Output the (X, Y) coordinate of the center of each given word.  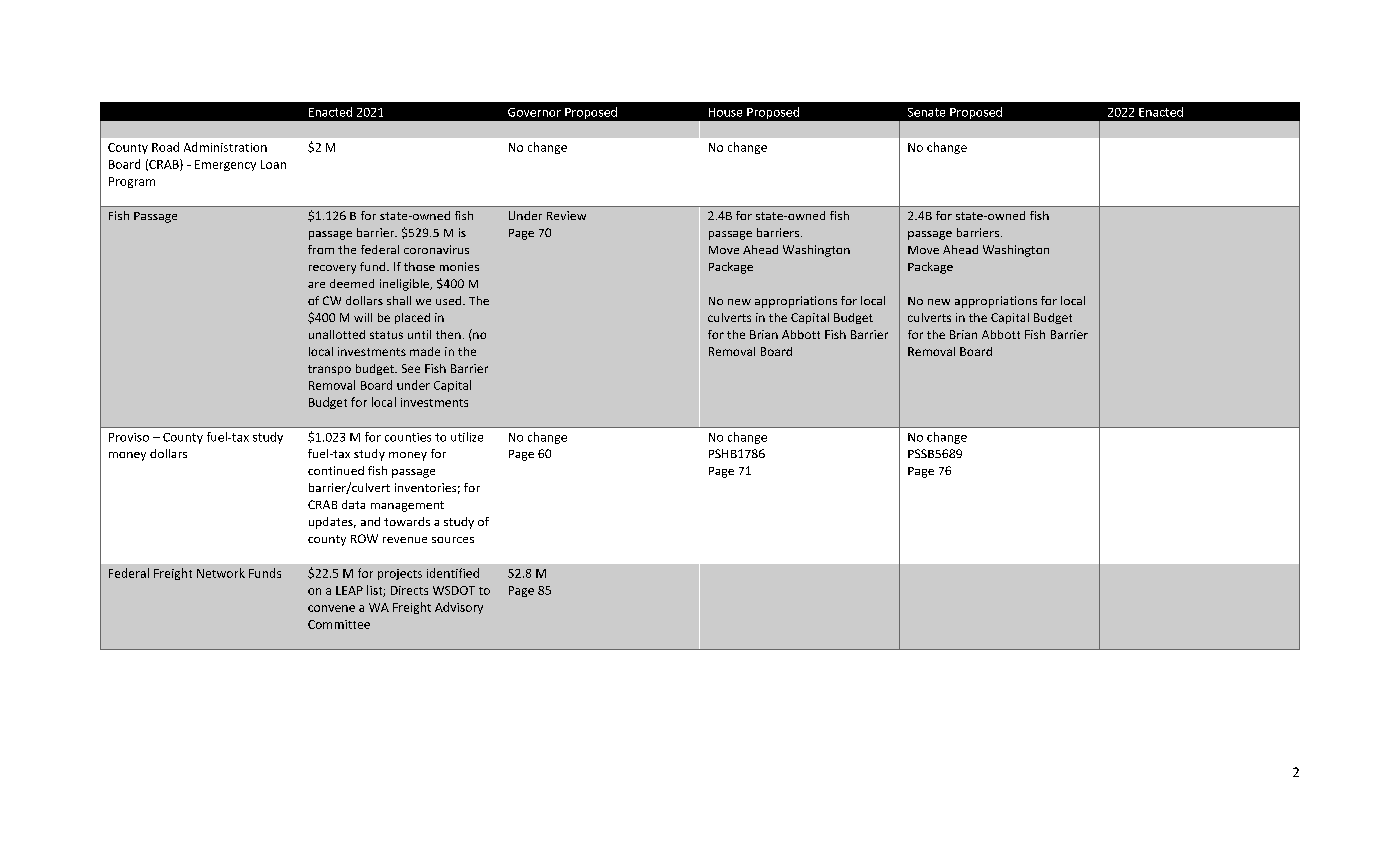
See (411, 368)
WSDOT (454, 590)
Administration (225, 147)
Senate (926, 112)
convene (331, 608)
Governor (534, 112)
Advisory (459, 608)
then (448, 334)
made (425, 351)
